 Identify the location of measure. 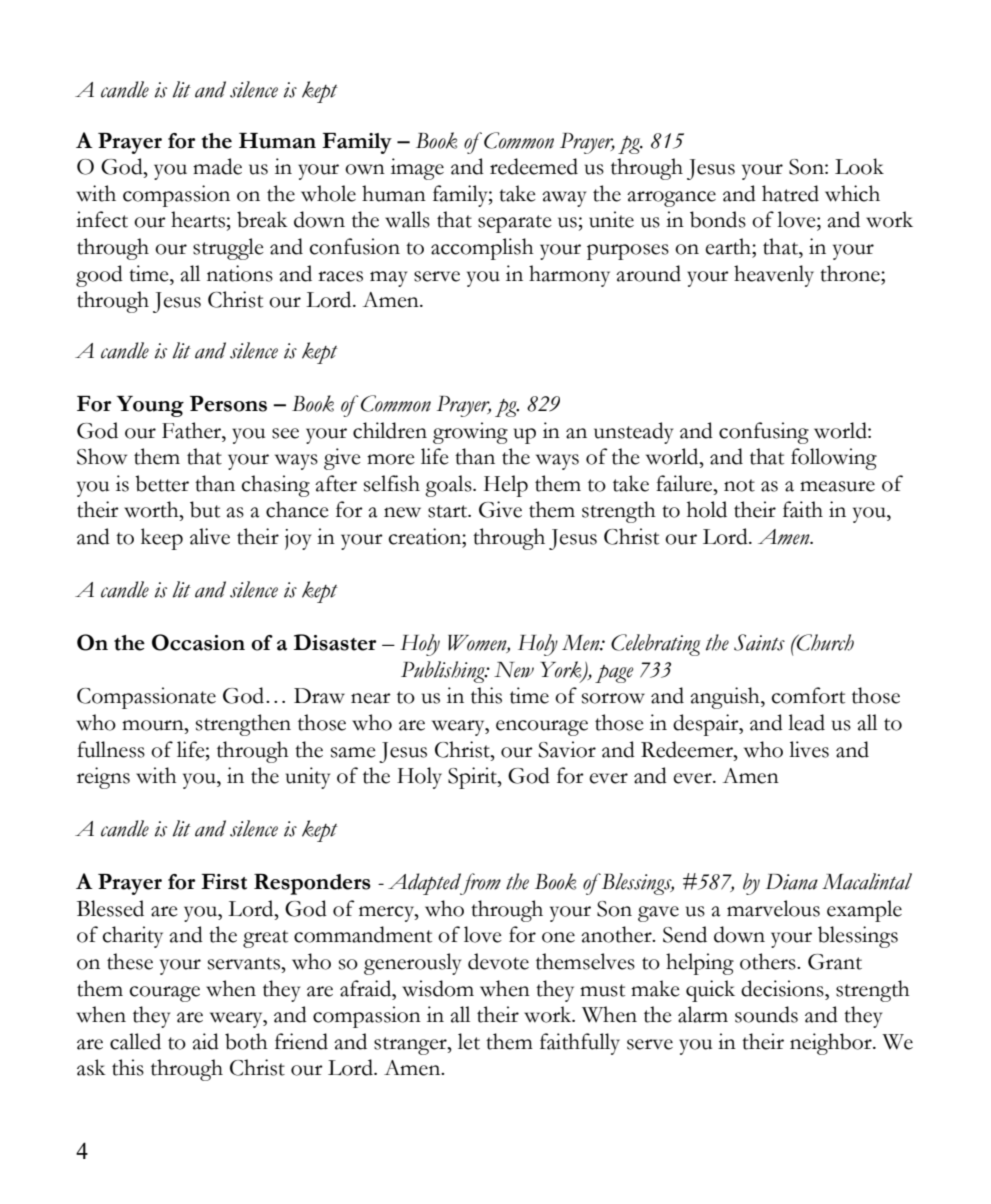
(837, 486).
